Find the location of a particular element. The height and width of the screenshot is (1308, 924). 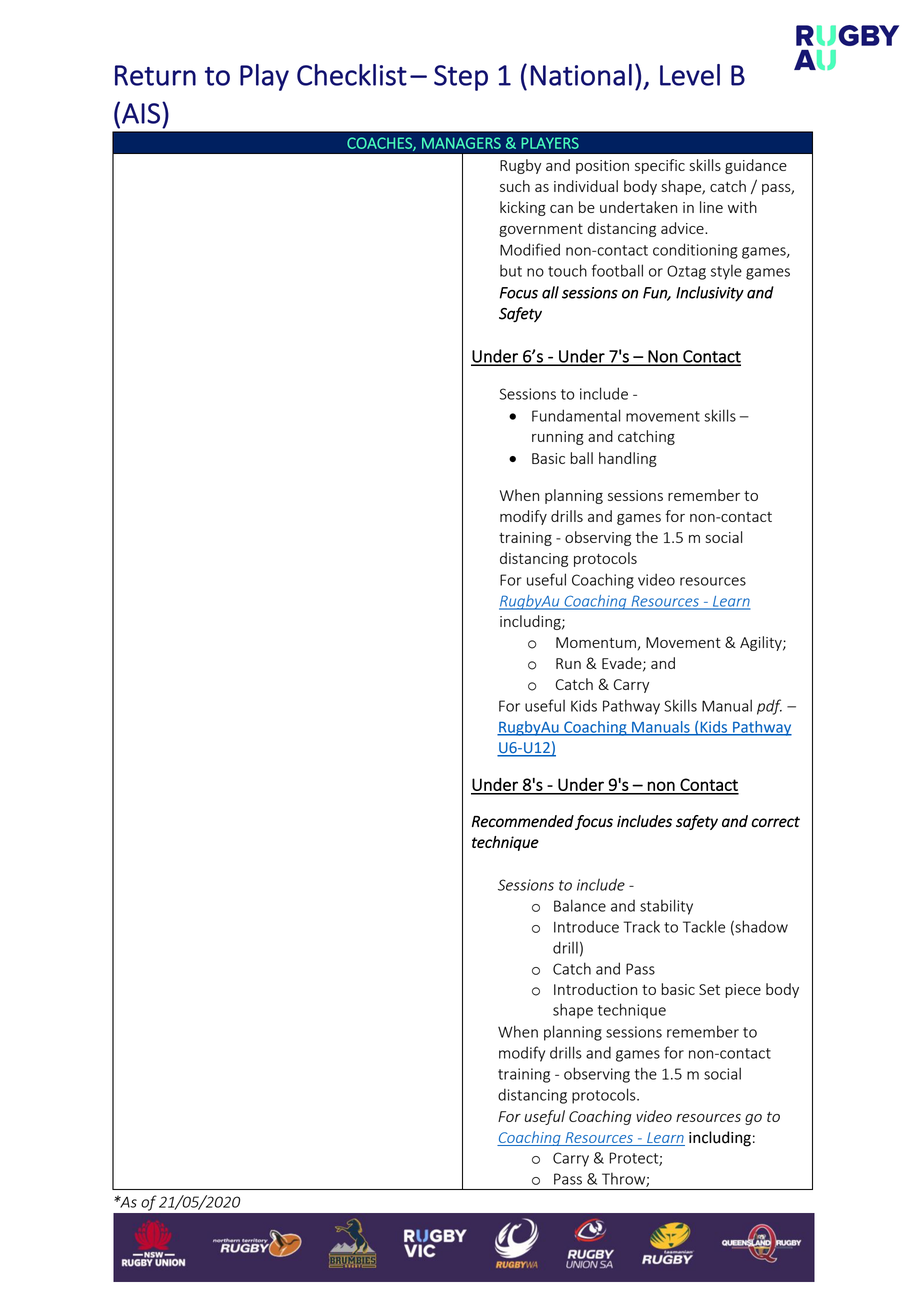

correct is located at coordinates (775, 822).
